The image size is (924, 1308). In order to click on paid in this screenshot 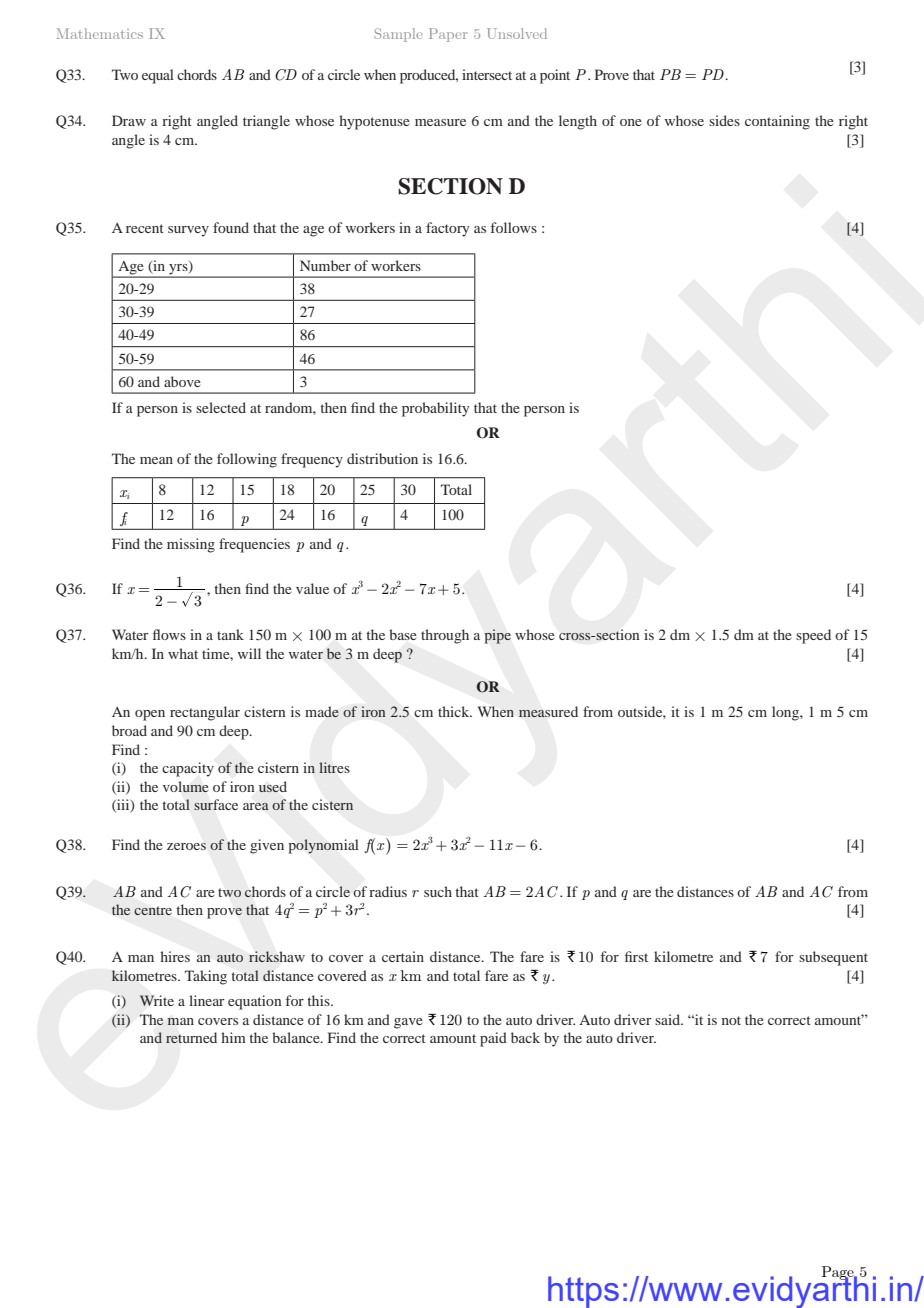, I will do `click(493, 1039)`.
